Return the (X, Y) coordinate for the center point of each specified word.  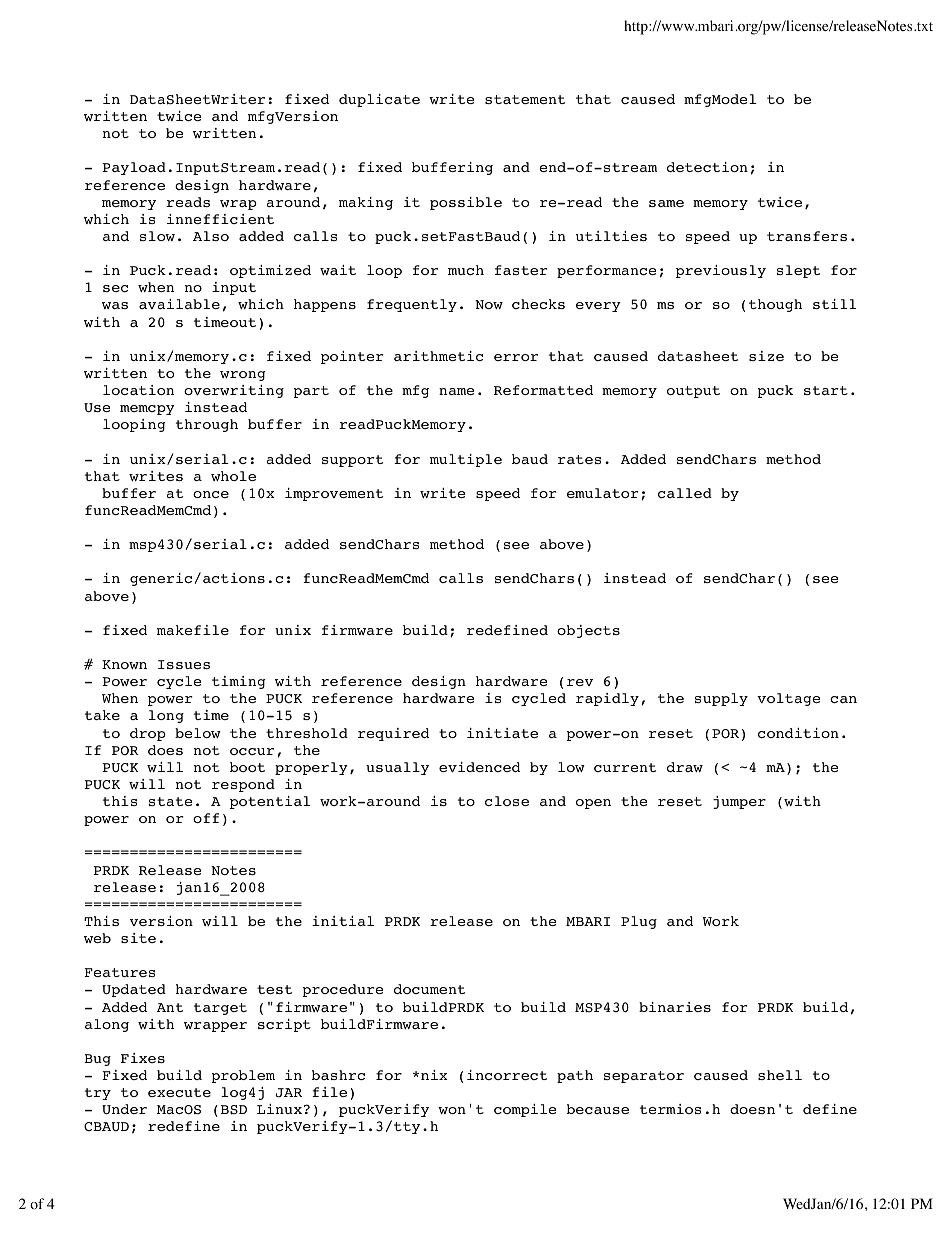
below (198, 733)
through (207, 425)
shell (780, 1075)
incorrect (507, 1075)
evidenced (479, 767)
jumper (739, 802)
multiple (466, 460)
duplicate (379, 100)
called (685, 493)
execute (179, 1092)
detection (707, 167)
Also (211, 236)
